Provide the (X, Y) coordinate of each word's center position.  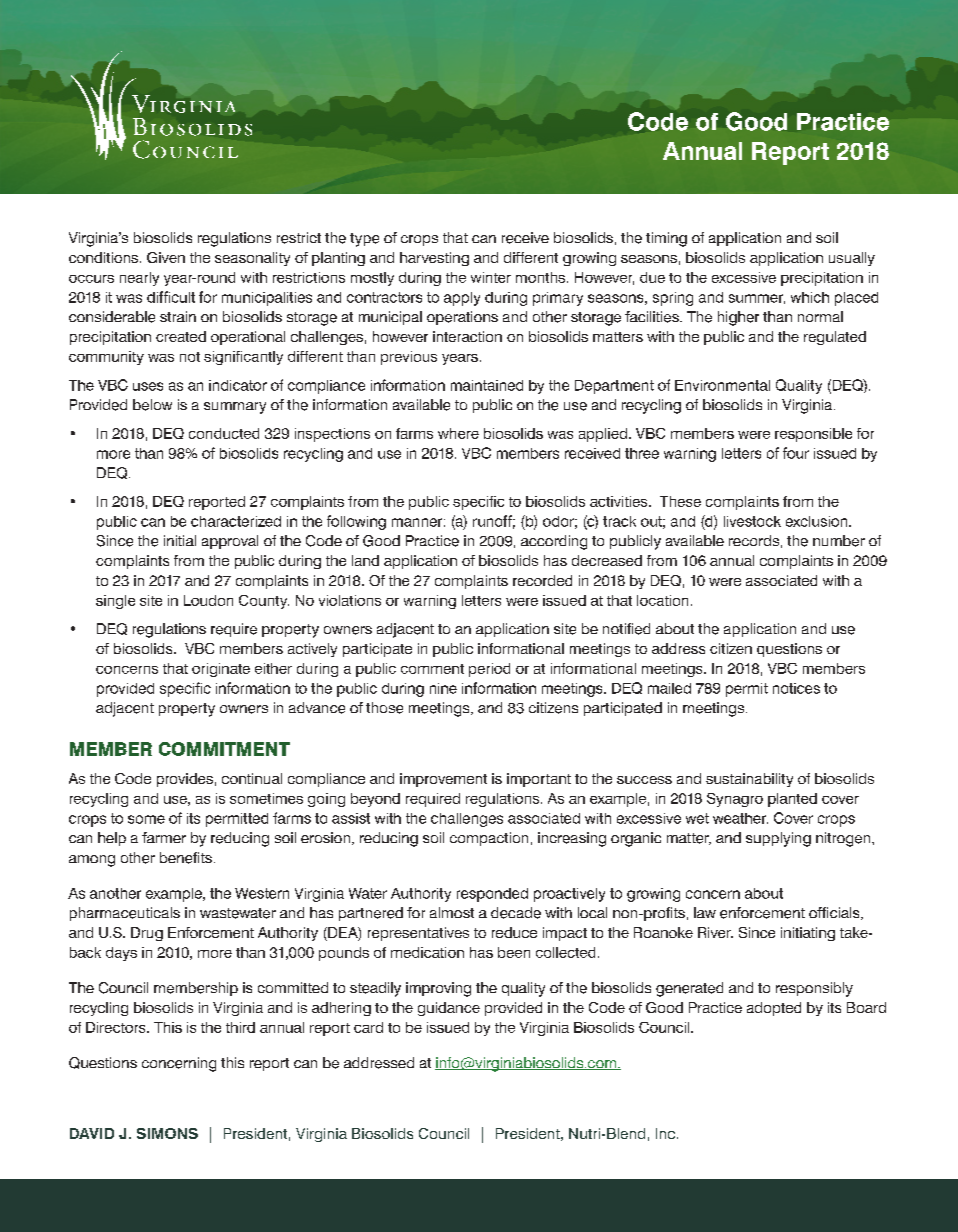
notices (796, 688)
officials (835, 913)
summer (757, 299)
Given (166, 257)
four (796, 453)
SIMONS (167, 1133)
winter (491, 277)
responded (492, 895)
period (489, 670)
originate (221, 670)
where (458, 433)
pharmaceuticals (125, 914)
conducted (224, 433)
